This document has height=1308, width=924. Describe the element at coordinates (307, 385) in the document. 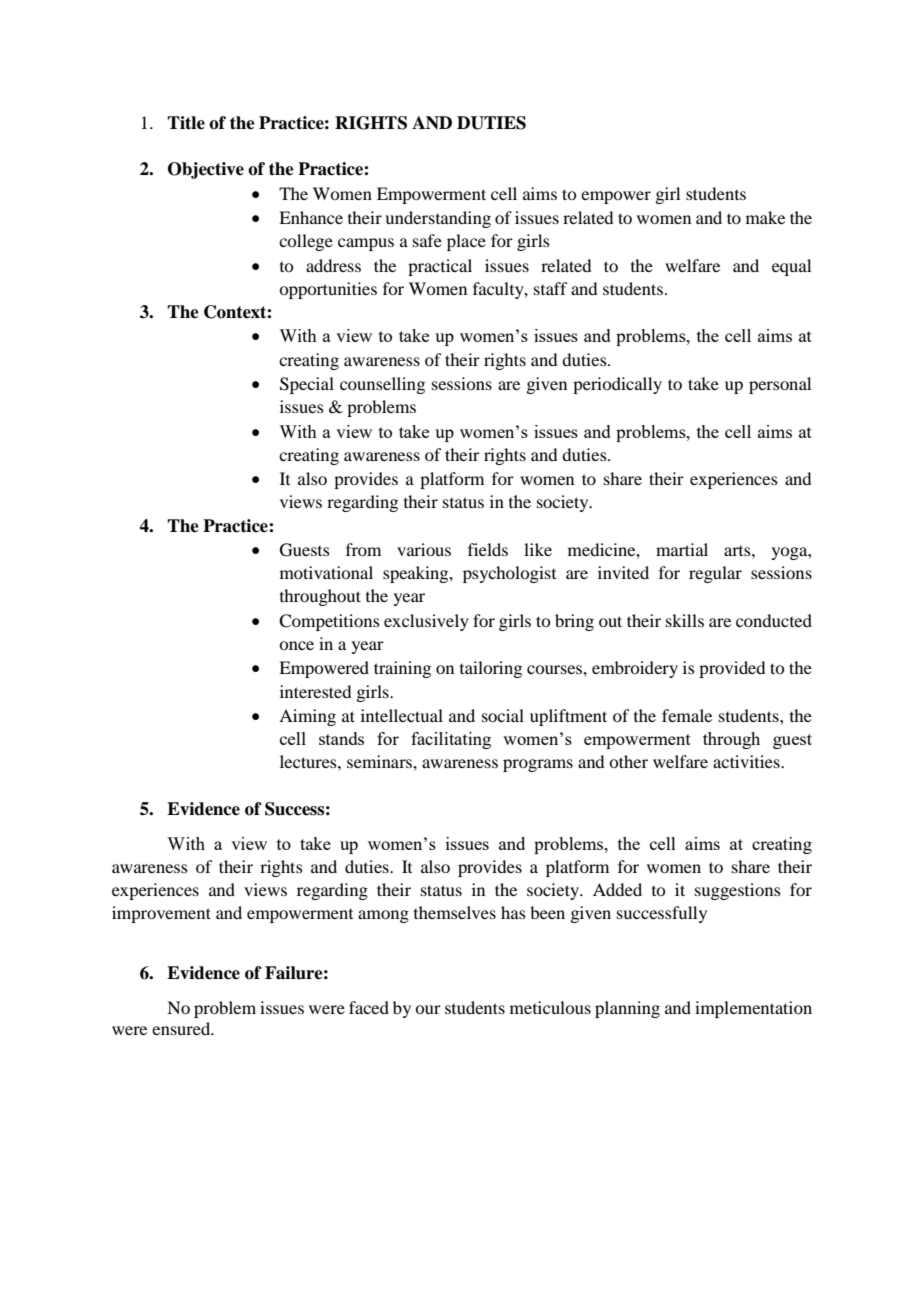

I see `Special` at that location.
